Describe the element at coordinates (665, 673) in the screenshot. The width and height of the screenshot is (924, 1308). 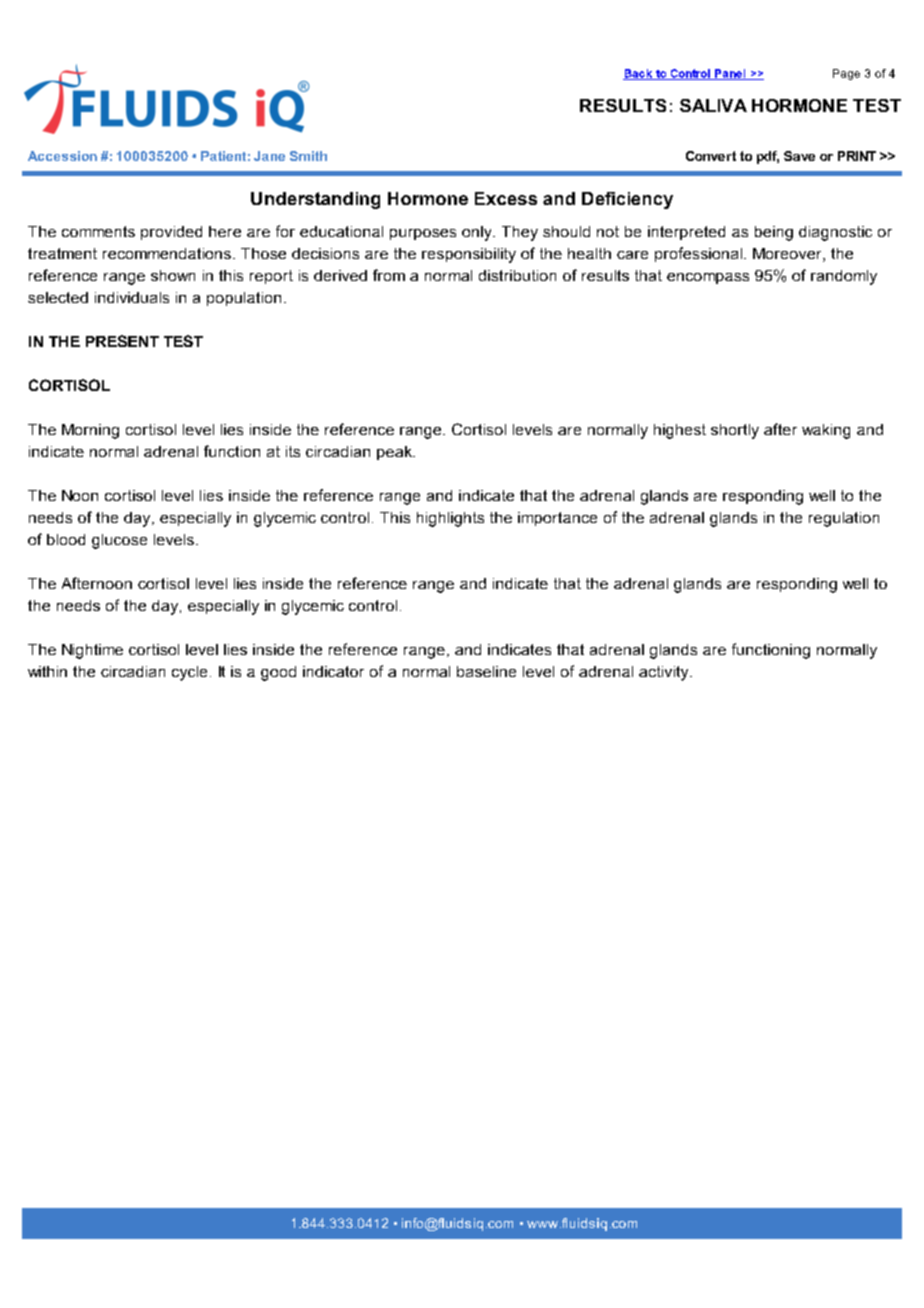
I see `activity` at that location.
